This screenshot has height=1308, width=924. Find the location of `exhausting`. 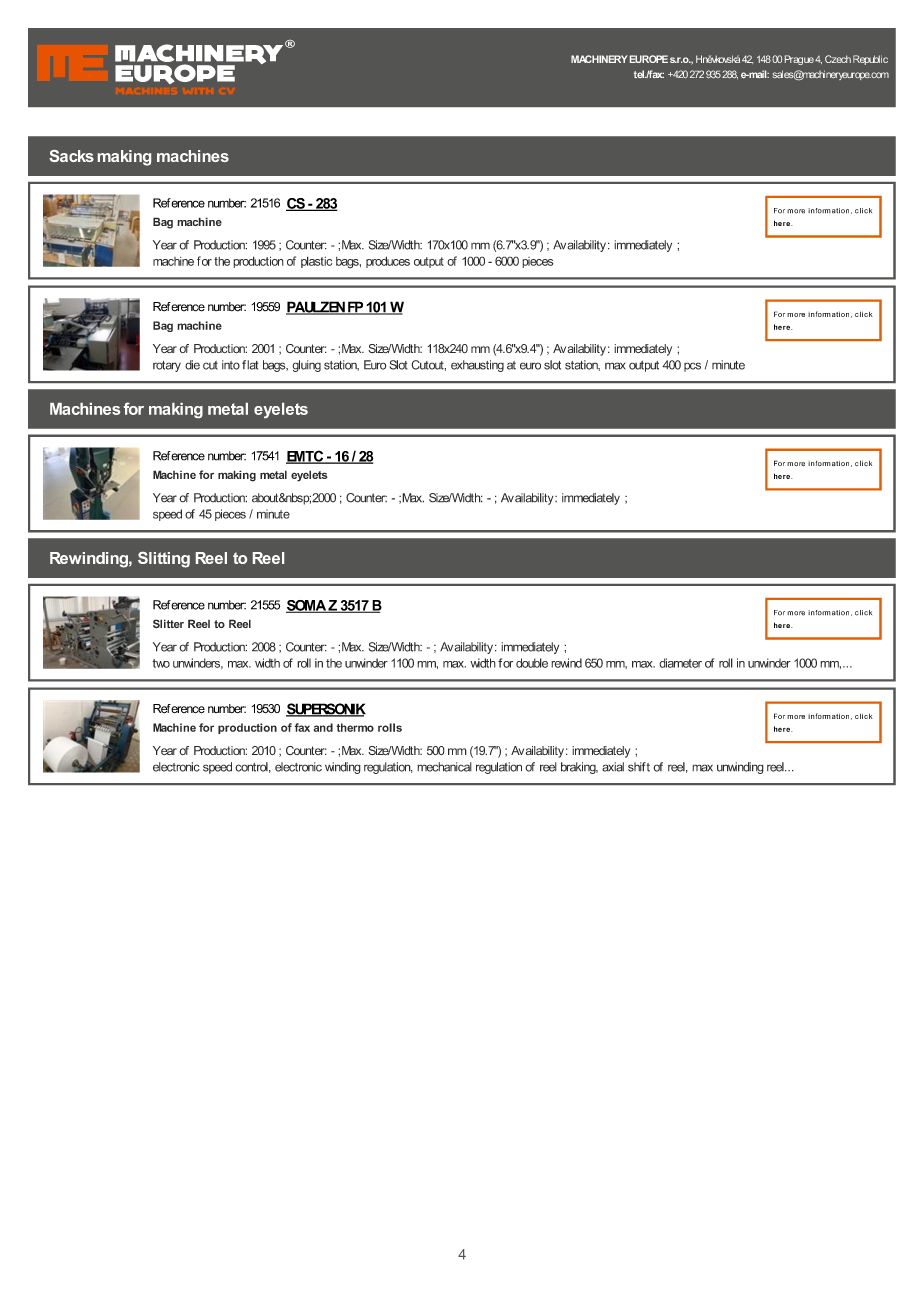

exhausting is located at coordinates (477, 366).
